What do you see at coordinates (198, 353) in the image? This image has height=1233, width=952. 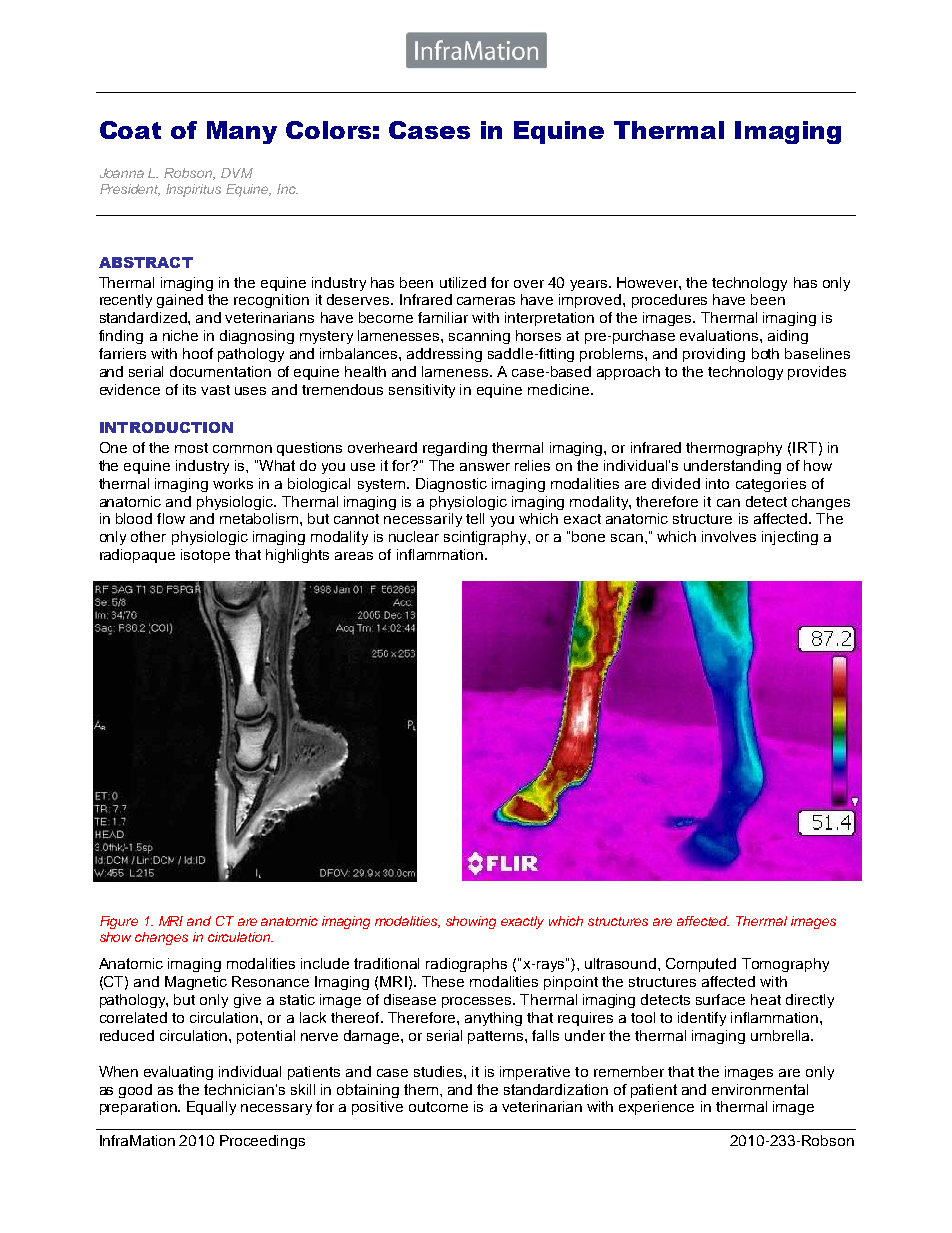 I see `hoof` at bounding box center [198, 353].
